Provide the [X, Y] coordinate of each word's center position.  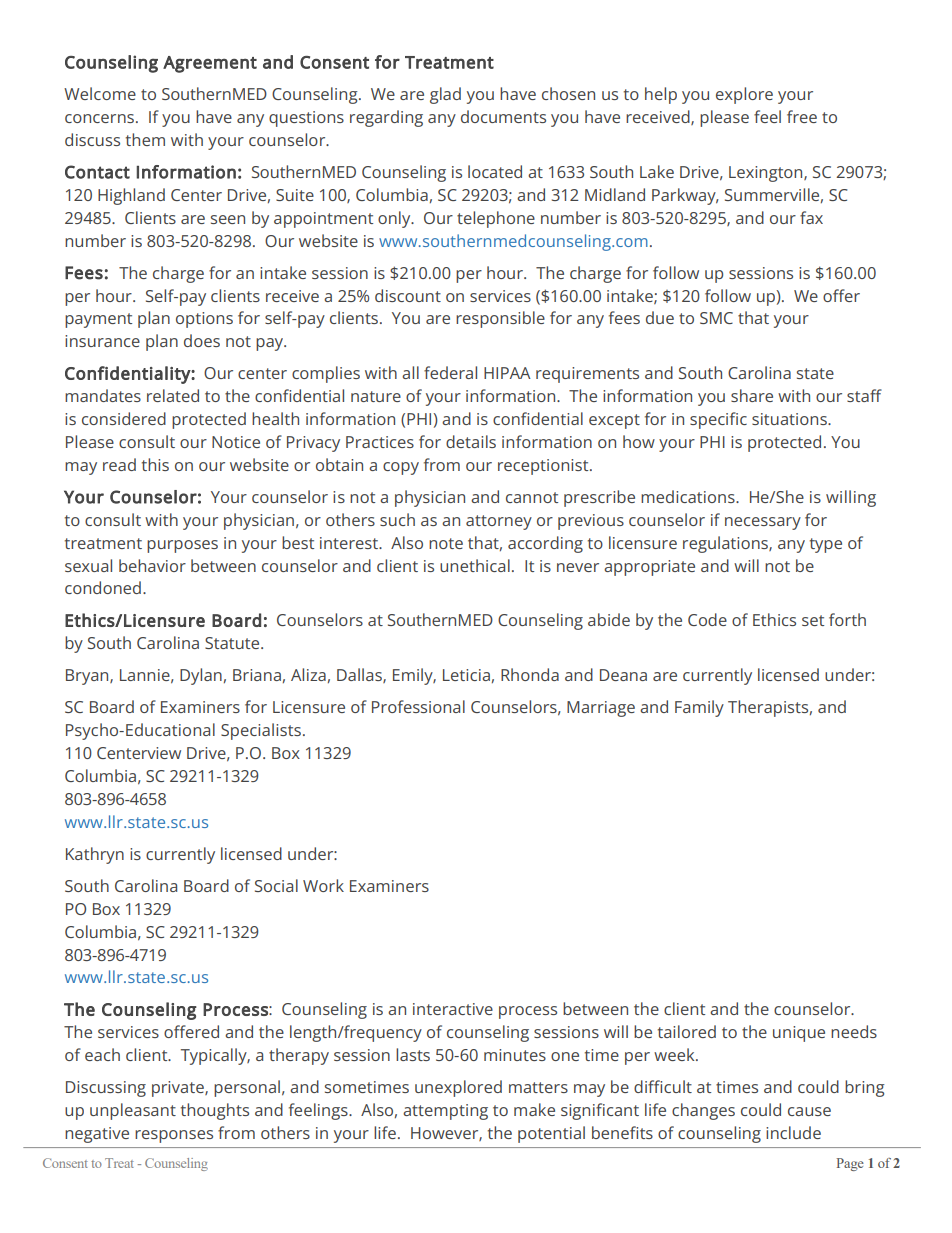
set [813, 620]
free [802, 116]
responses [174, 1136]
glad [445, 95]
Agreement [210, 64]
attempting [445, 1112]
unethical [475, 565]
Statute [233, 643]
